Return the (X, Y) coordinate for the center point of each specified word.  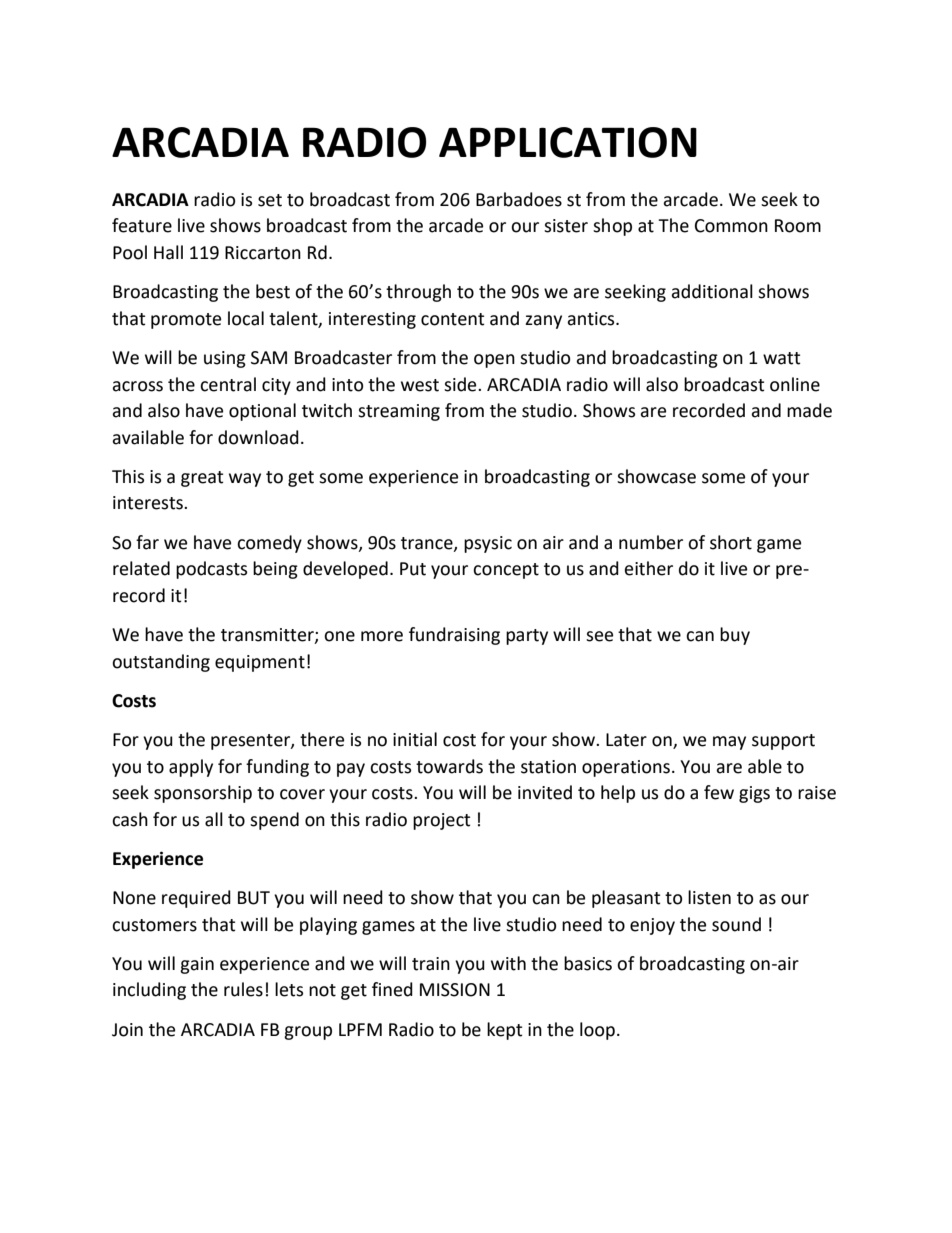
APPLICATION (568, 142)
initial (415, 739)
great (202, 479)
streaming (399, 412)
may (729, 743)
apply (191, 768)
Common (731, 226)
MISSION (455, 990)
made (809, 410)
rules (243, 989)
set (270, 200)
